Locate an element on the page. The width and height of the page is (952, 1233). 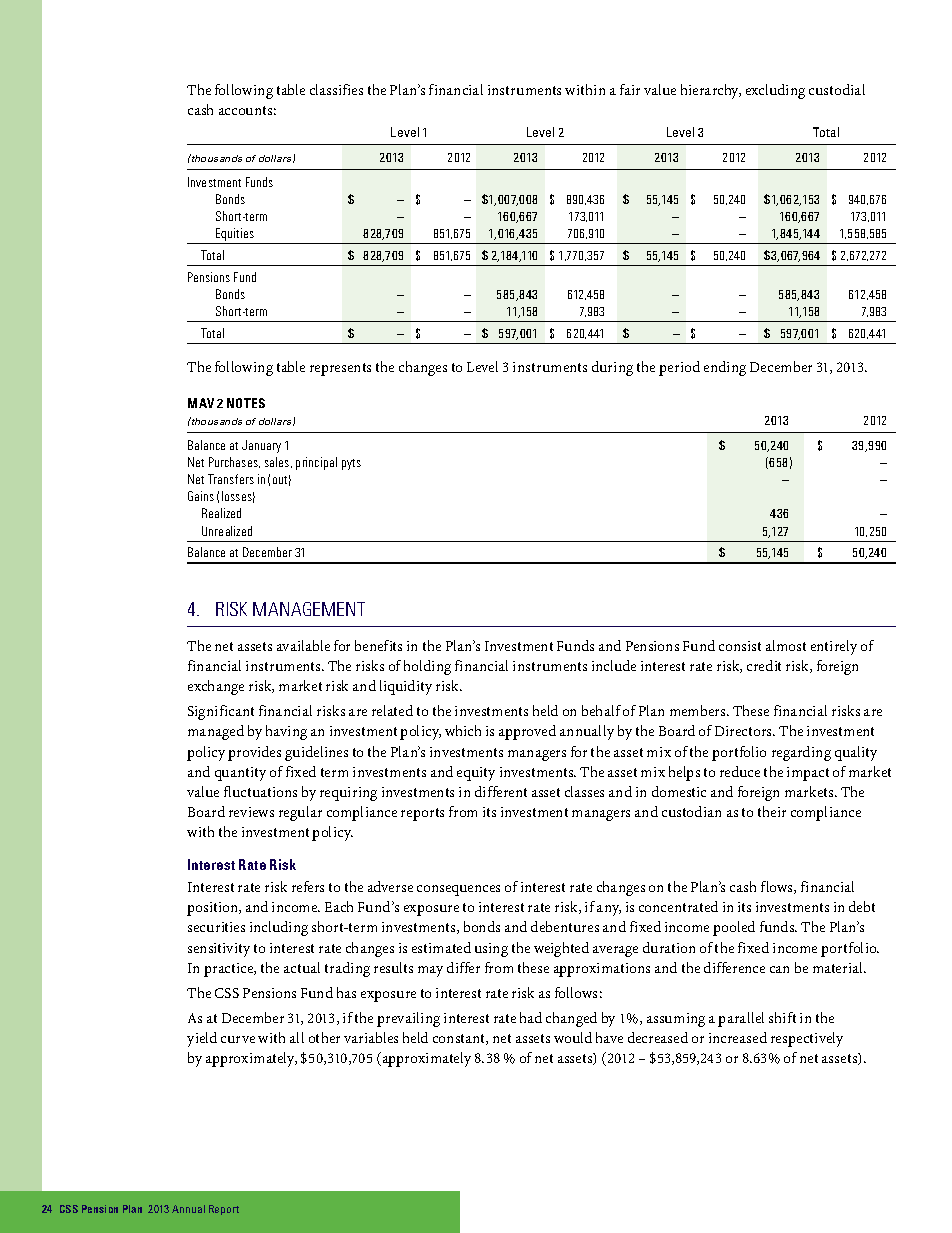
MANAGEMENT is located at coordinates (309, 609).
